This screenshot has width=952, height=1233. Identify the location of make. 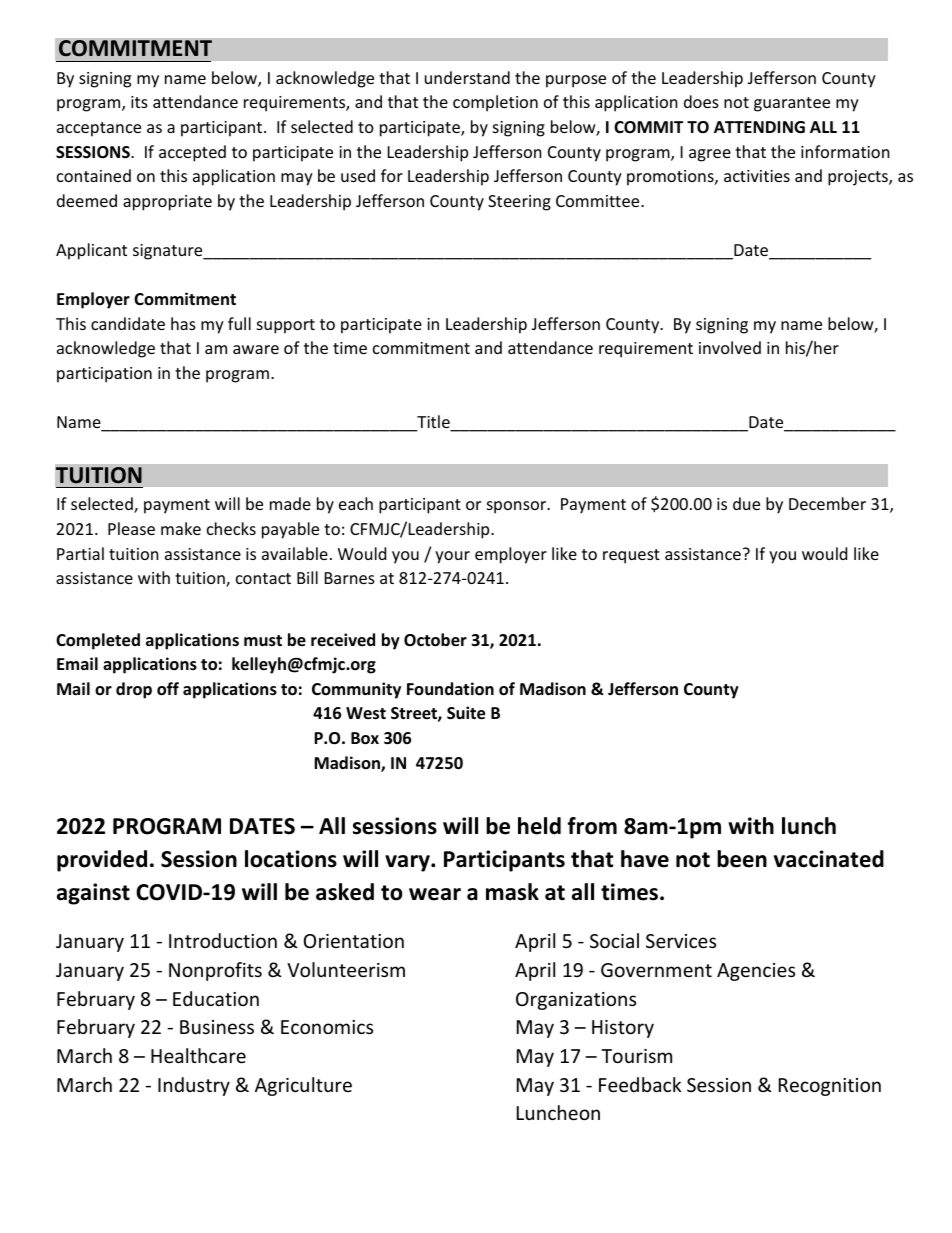
(181, 528).
